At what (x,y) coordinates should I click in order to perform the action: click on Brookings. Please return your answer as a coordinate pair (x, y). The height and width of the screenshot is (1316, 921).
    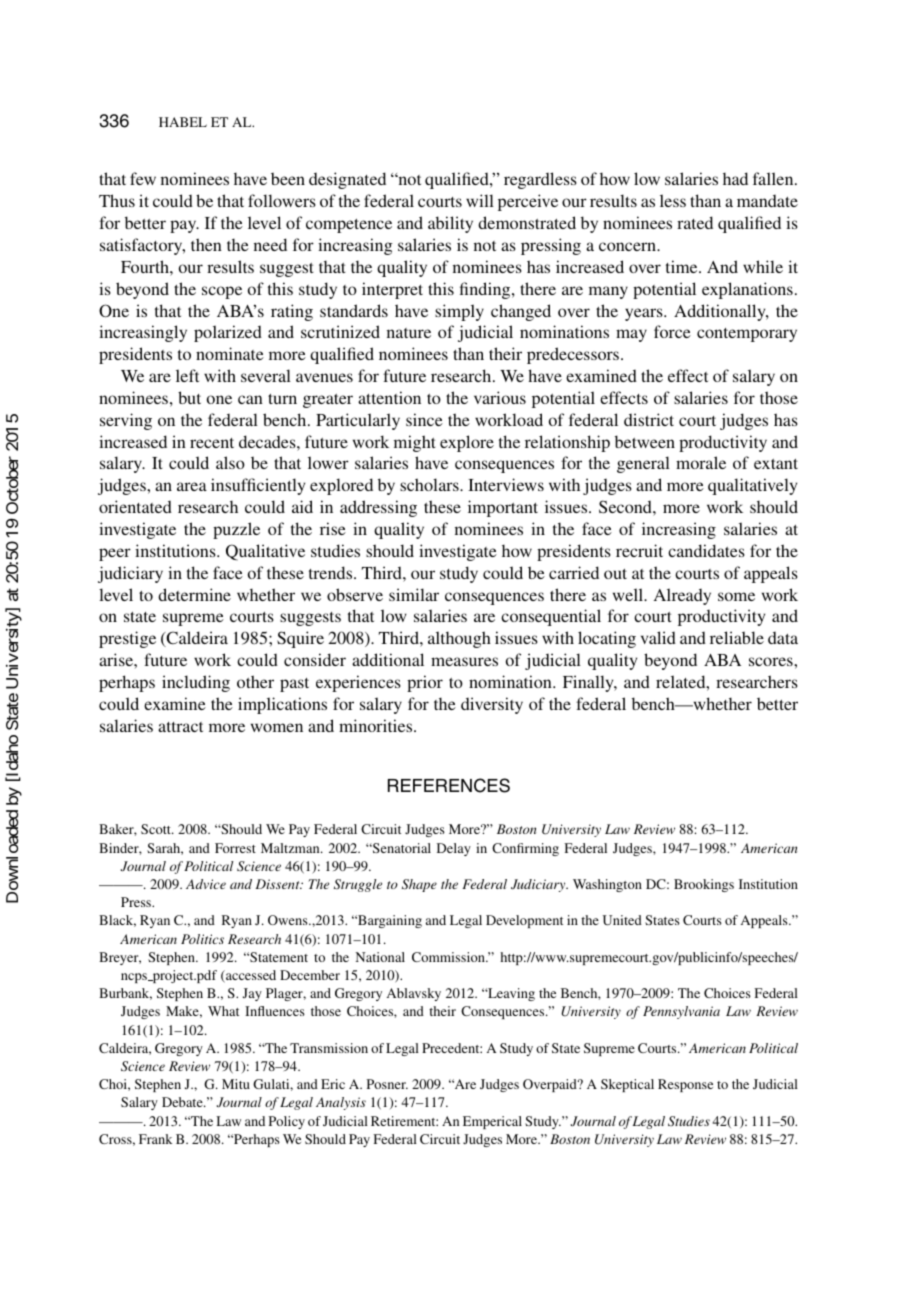
    Looking at the image, I should click on (704, 885).
